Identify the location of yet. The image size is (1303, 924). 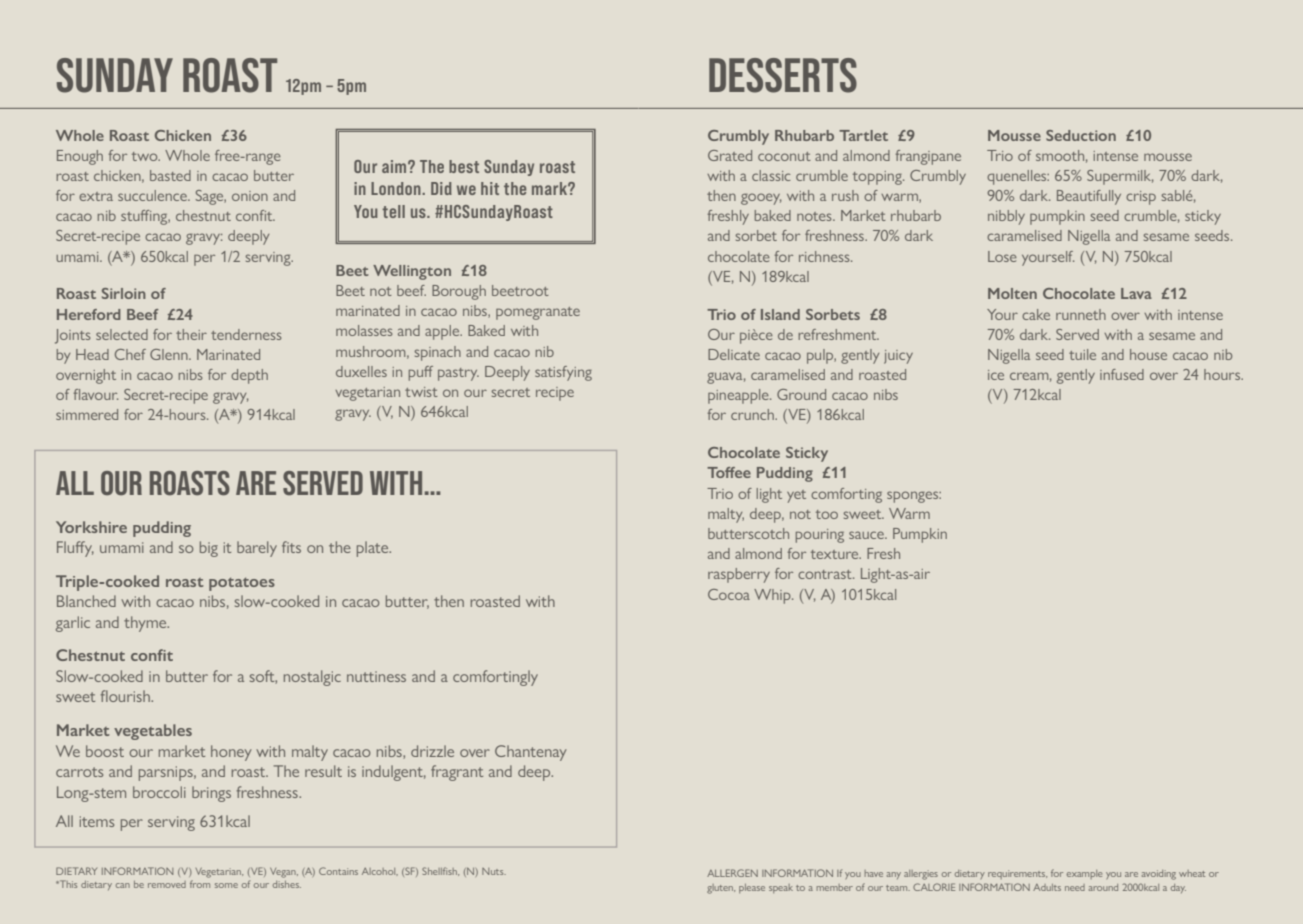
(796, 496).
